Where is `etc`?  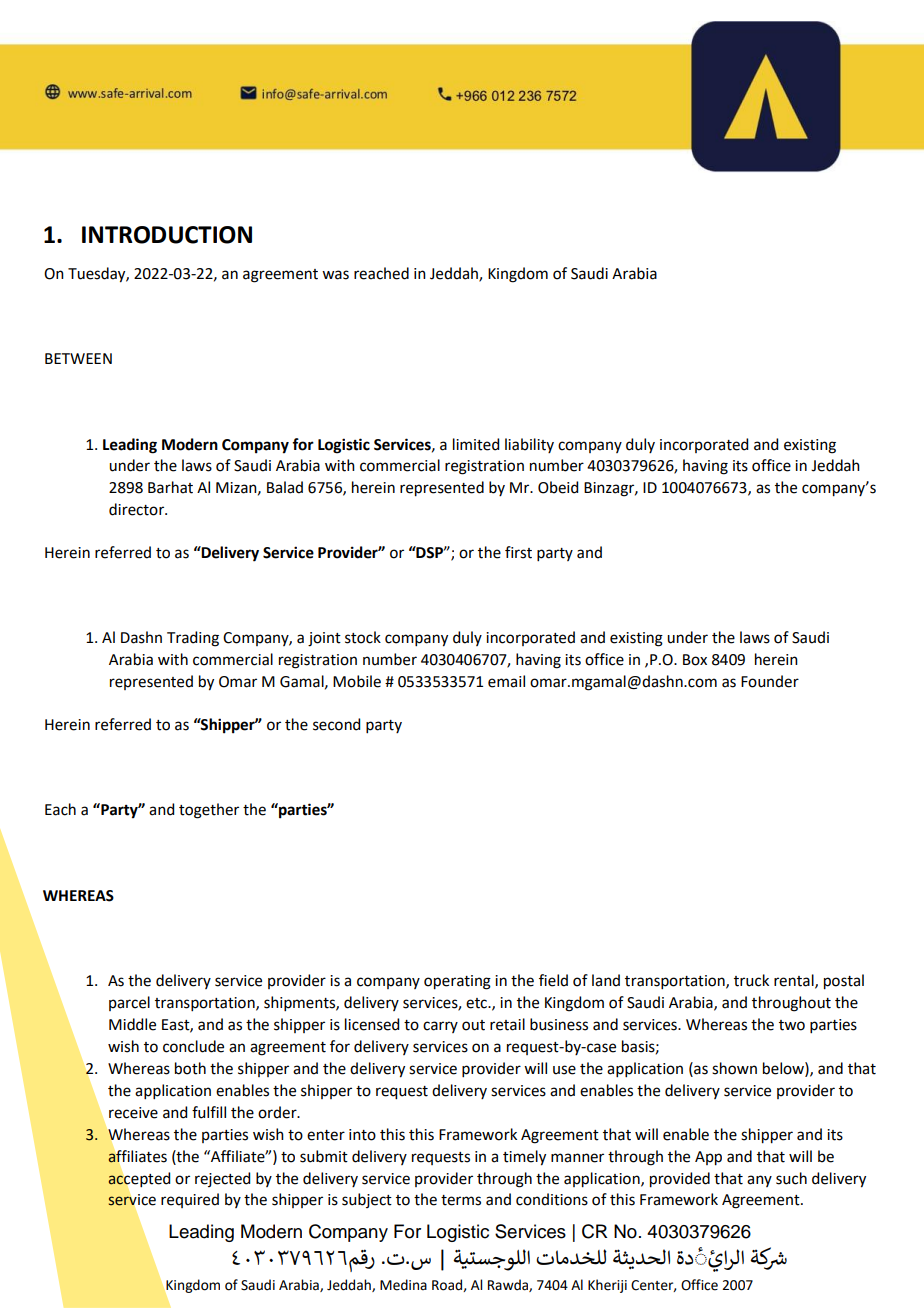 etc is located at coordinates (477, 1003).
